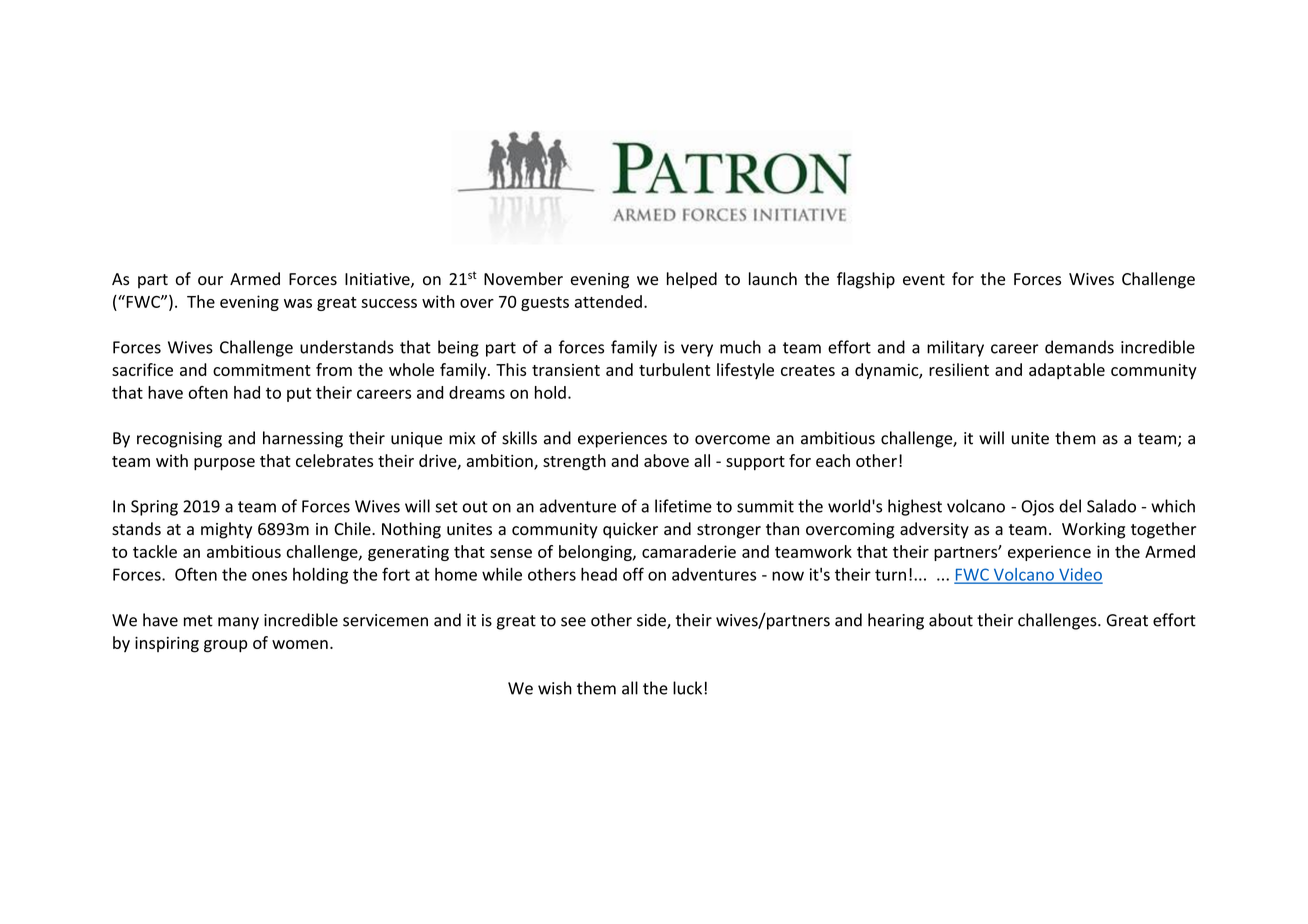 The width and height of the document is (1308, 924). I want to click on about, so click(951, 620).
